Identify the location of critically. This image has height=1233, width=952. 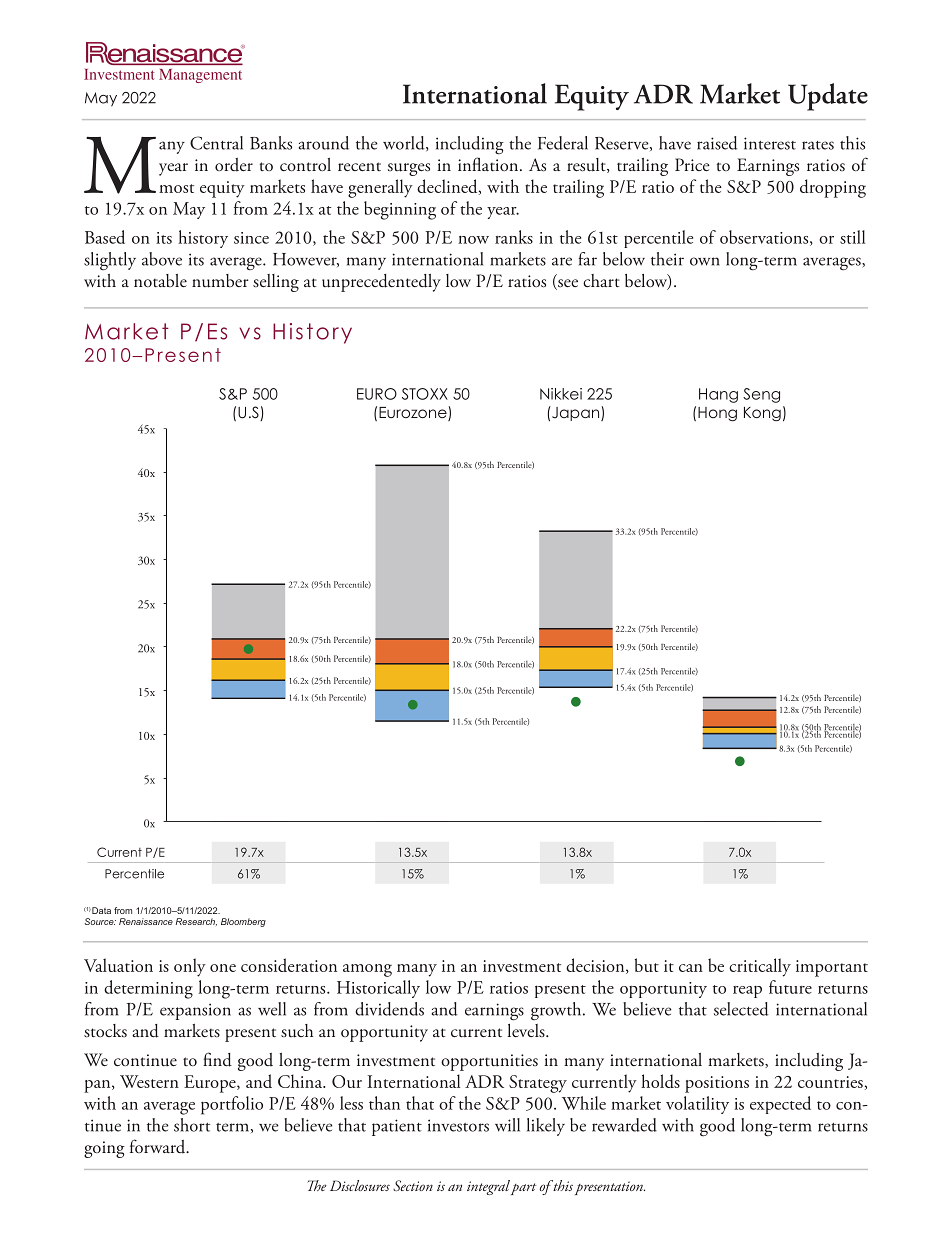
(760, 967).
